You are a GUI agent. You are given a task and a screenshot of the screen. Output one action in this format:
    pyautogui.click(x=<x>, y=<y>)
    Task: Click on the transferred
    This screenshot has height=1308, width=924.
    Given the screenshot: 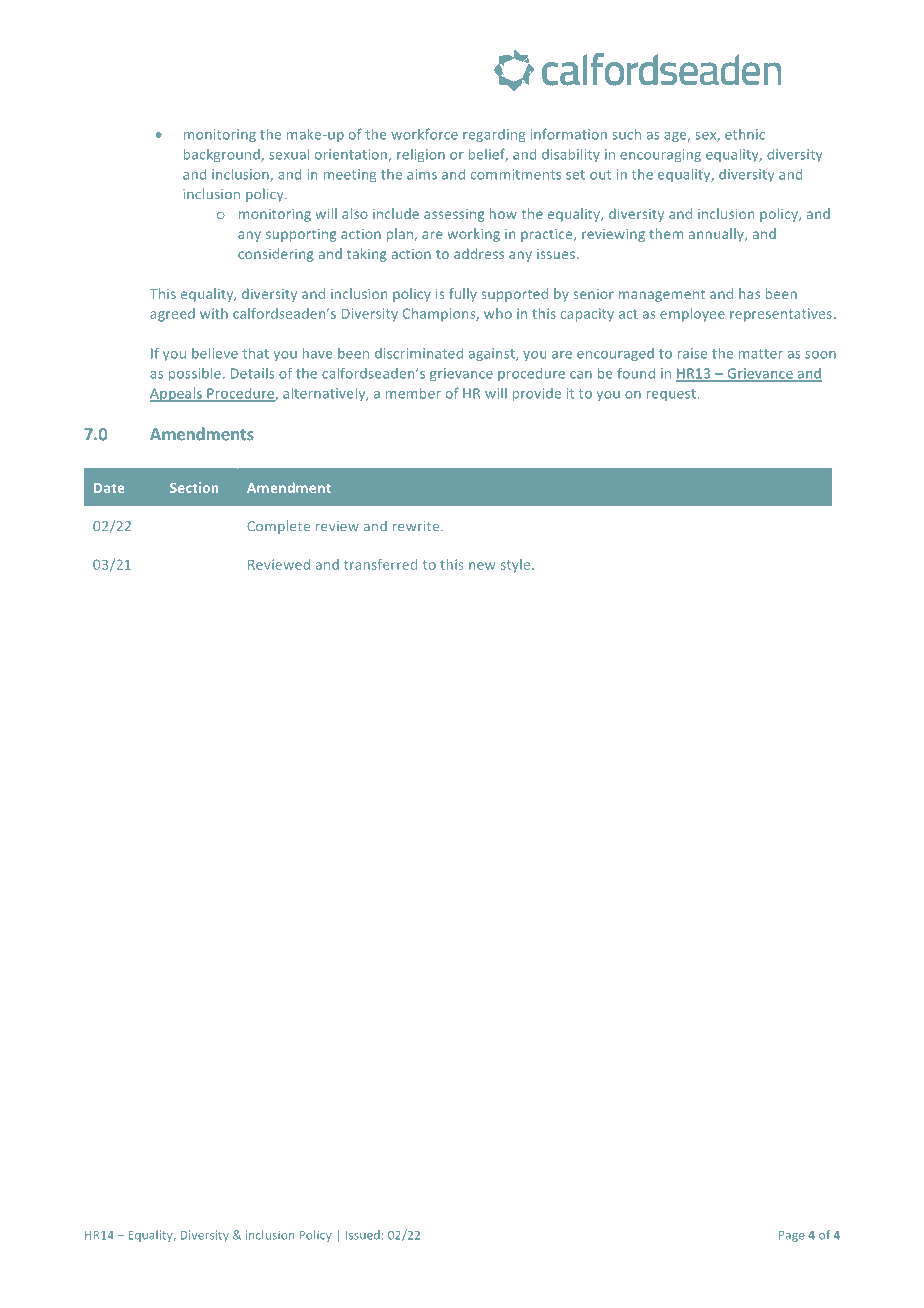 What is the action you would take?
    pyautogui.click(x=380, y=564)
